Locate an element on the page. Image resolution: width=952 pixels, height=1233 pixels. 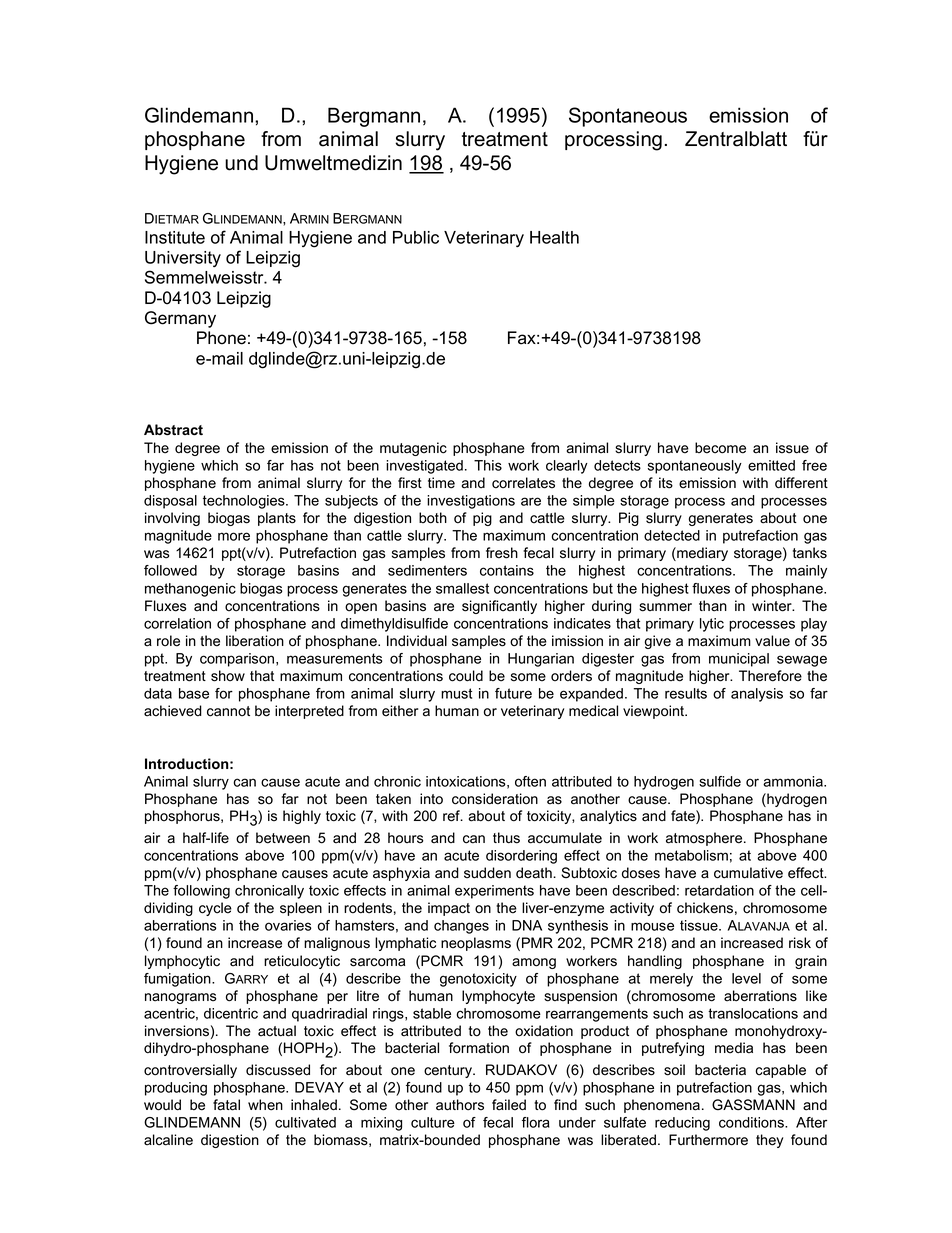
become is located at coordinates (720, 448).
